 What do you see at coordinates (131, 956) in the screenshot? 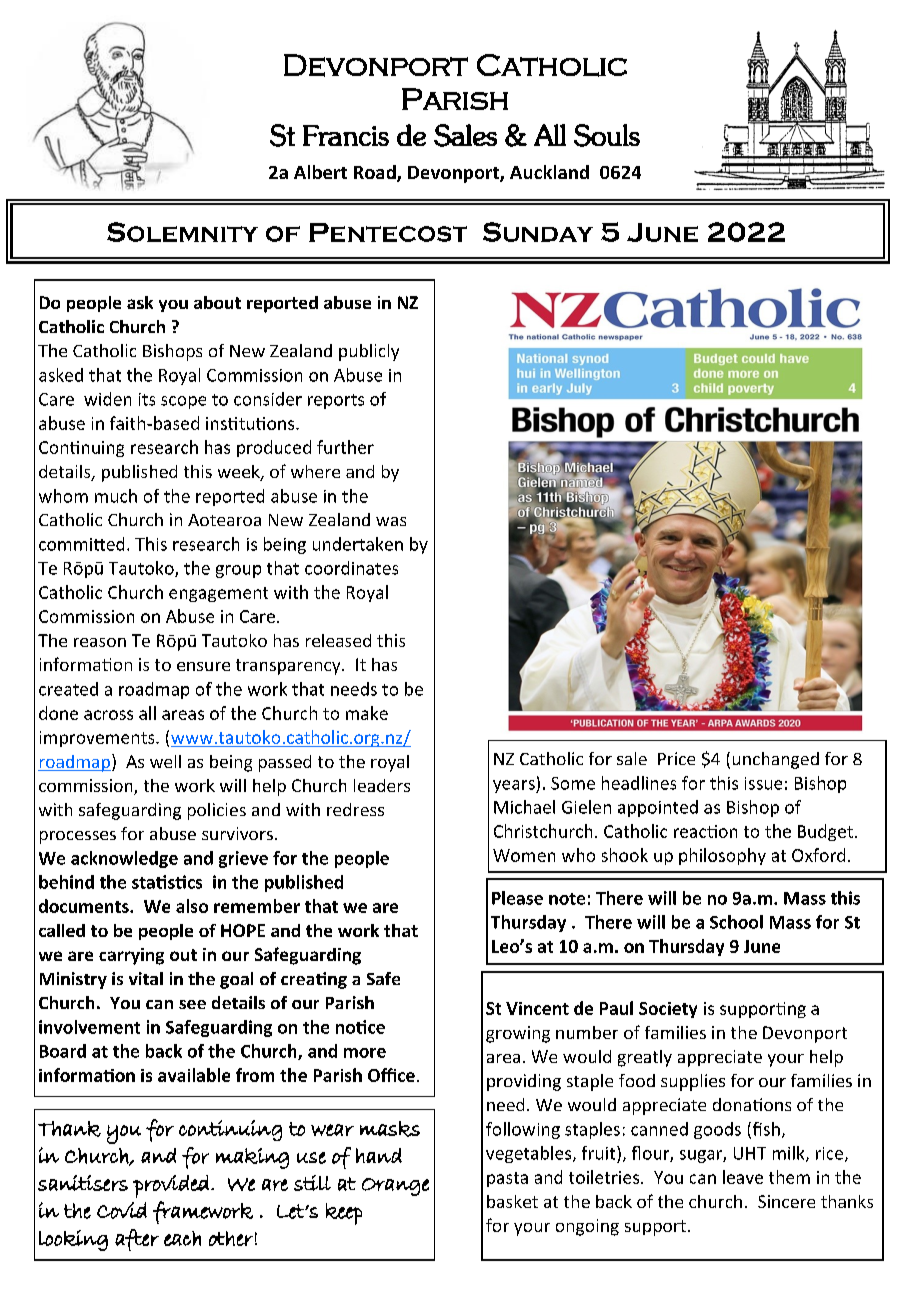
I see `carrying` at bounding box center [131, 956].
